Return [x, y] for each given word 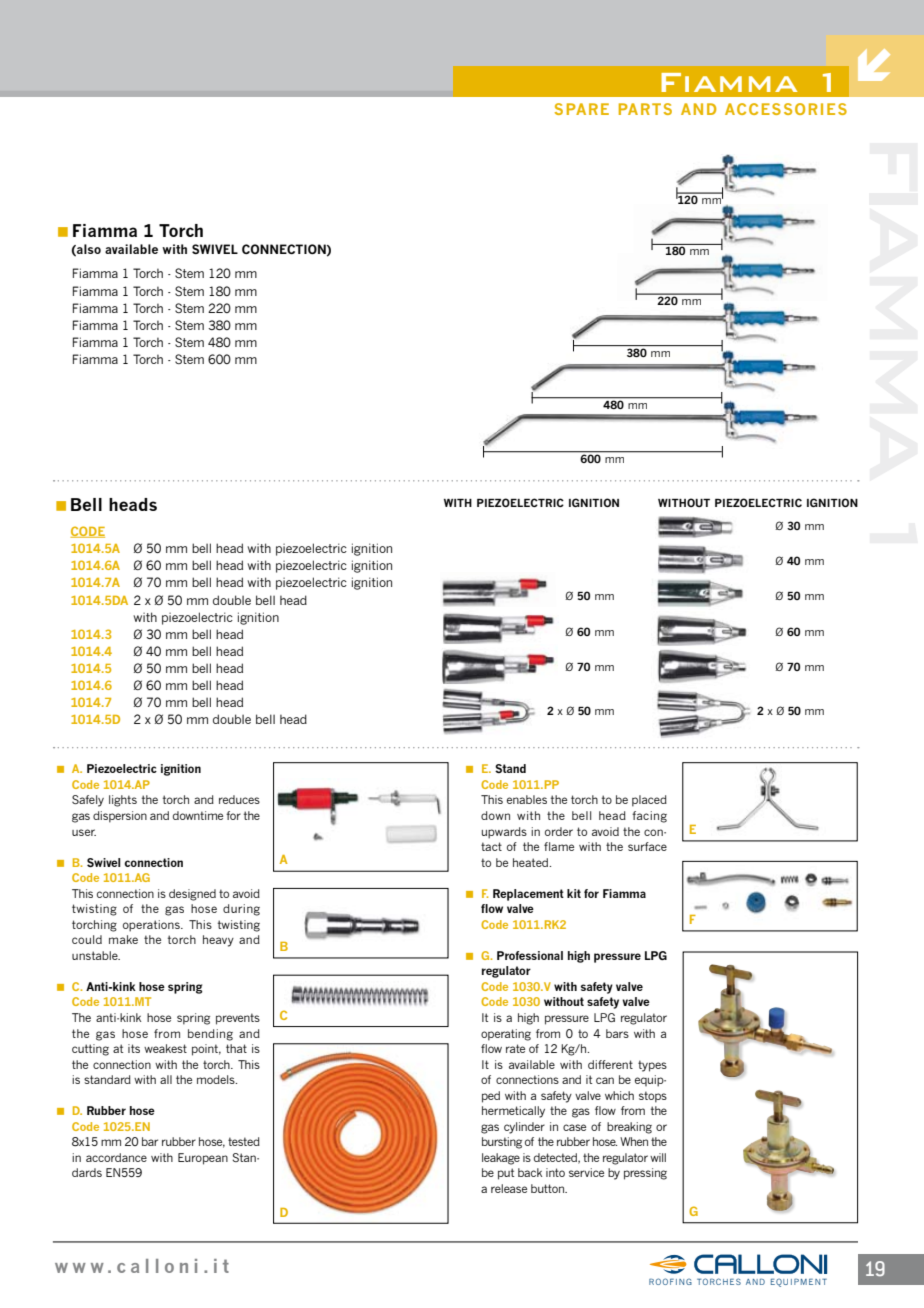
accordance [116, 1157]
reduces [239, 799]
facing [649, 817]
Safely [88, 801]
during [241, 910]
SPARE [582, 109]
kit [574, 893]
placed [649, 801]
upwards [504, 833]
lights [123, 801]
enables [527, 799]
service [586, 1172]
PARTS [645, 109]
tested [244, 1141]
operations [152, 926]
